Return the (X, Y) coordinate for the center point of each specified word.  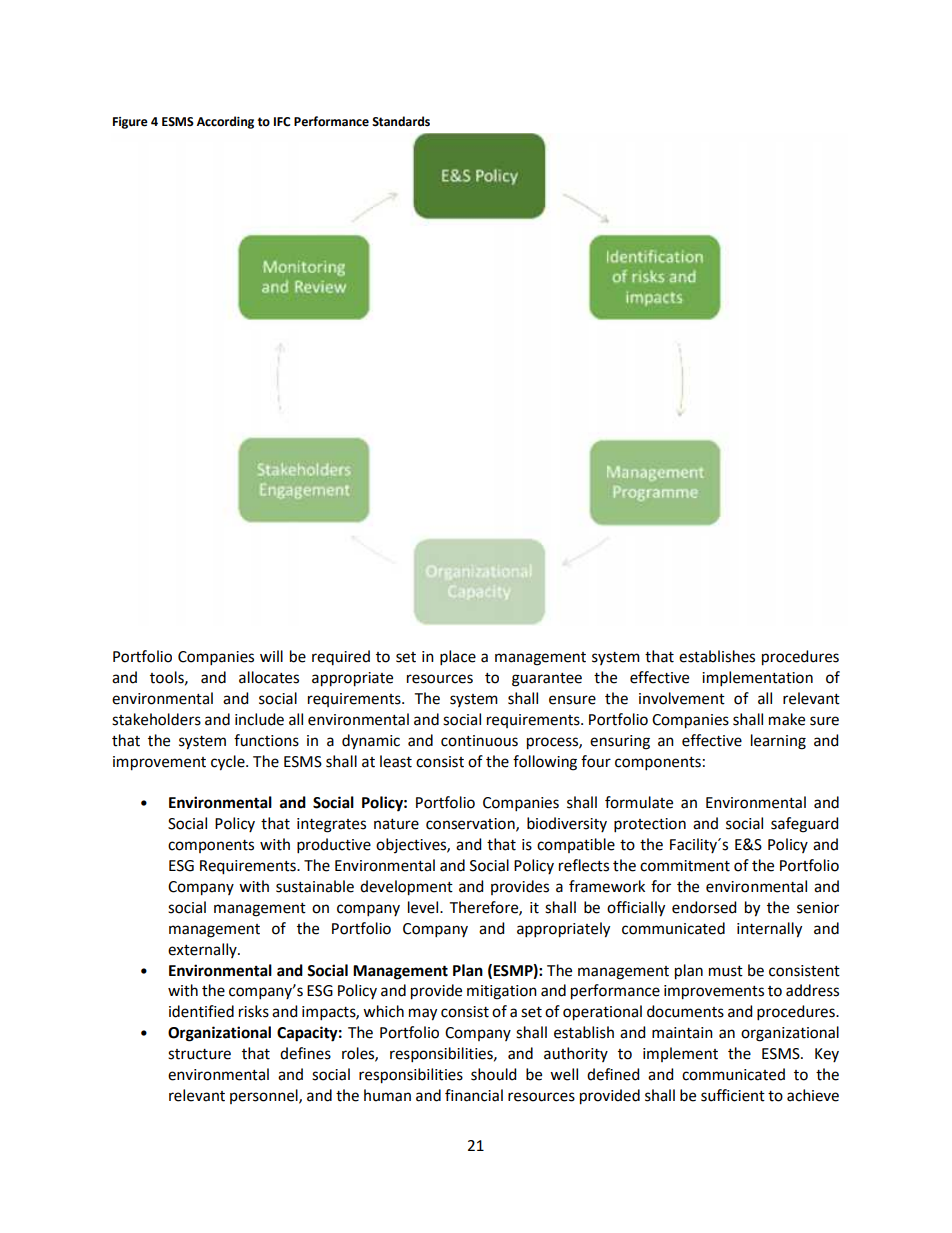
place (458, 657)
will (271, 656)
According (225, 122)
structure (199, 1054)
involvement (682, 698)
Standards (401, 121)
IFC (282, 122)
